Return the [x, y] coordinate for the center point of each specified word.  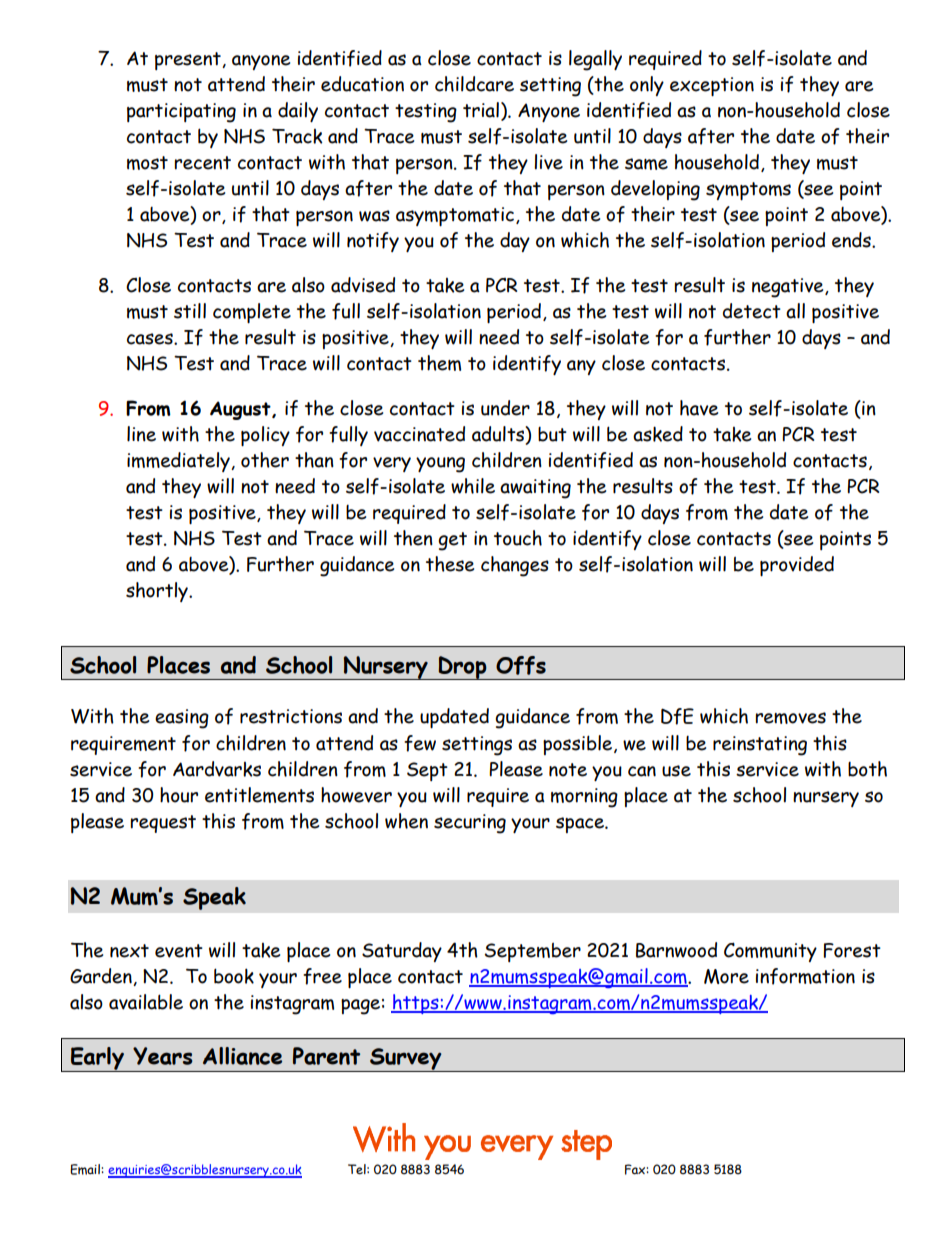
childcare [474, 84]
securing [470, 824]
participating [181, 113]
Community [770, 952]
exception [712, 86]
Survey [406, 1060]
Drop [462, 668]
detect [752, 311]
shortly [158, 592]
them [439, 363]
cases [151, 339]
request [163, 824]
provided [797, 566]
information [805, 976]
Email [85, 1169]
